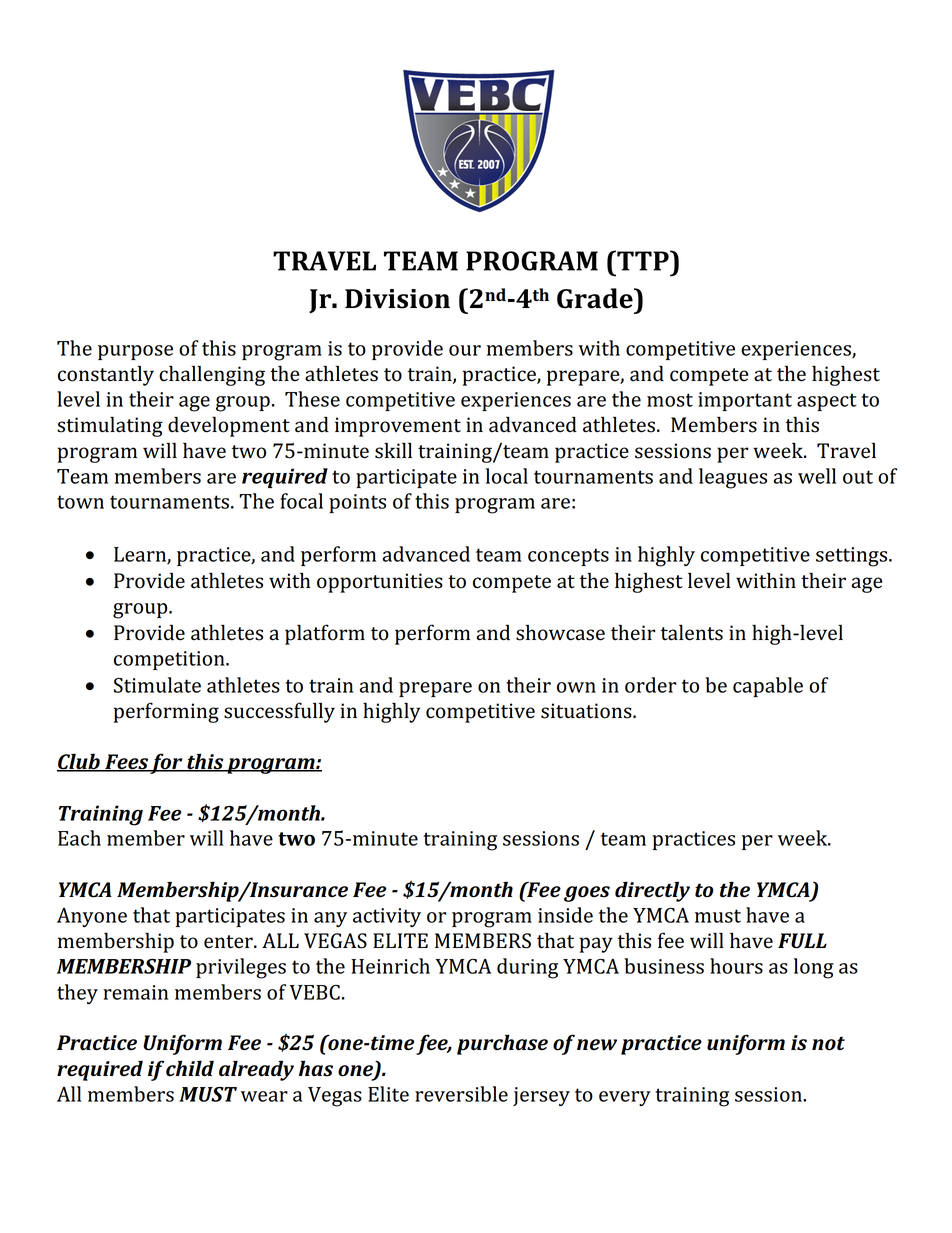 The height and width of the screenshot is (1233, 952). I want to click on not, so click(828, 1043).
